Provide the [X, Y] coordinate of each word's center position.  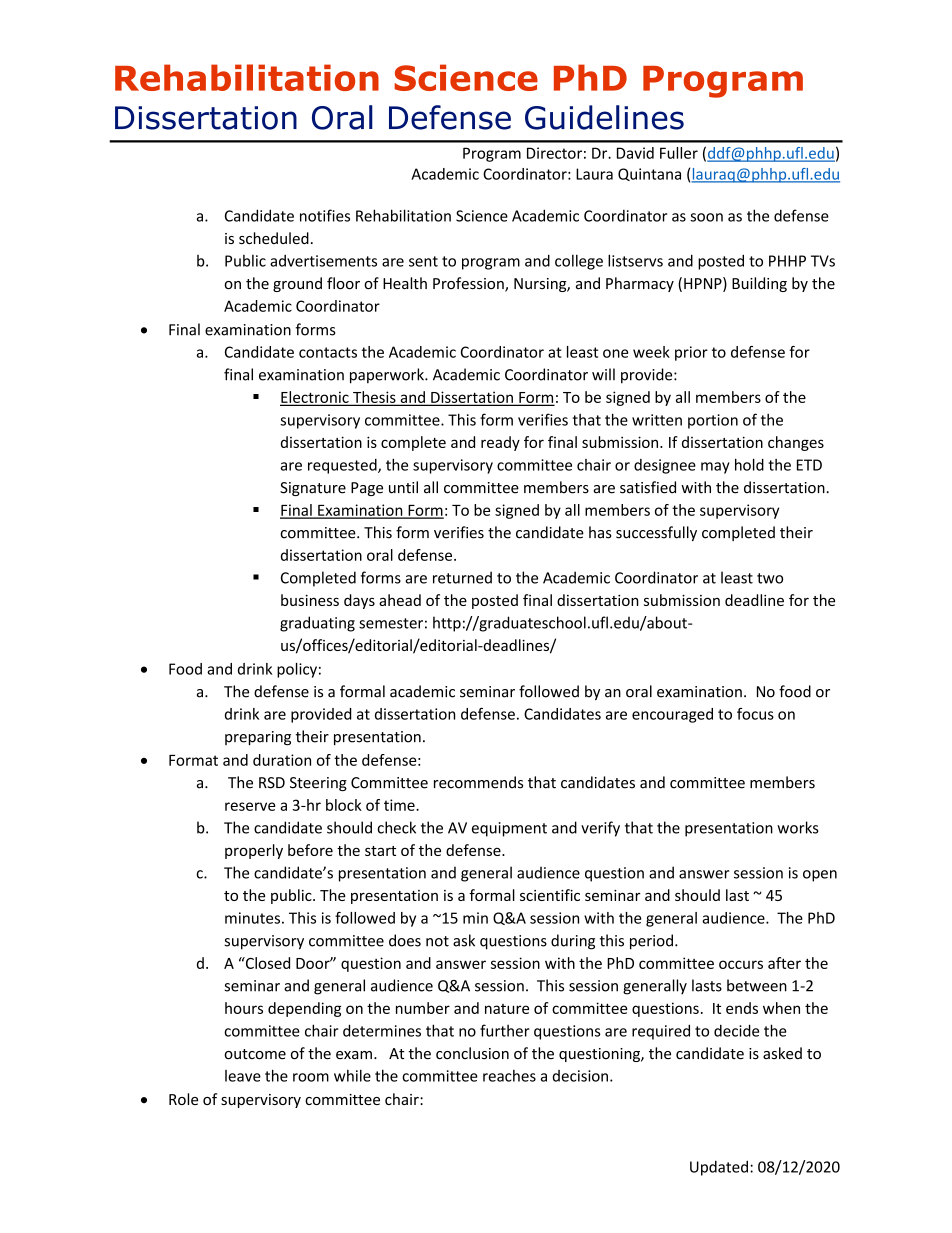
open [820, 876]
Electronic [315, 398]
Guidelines [604, 117]
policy [297, 670]
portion [713, 421]
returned [462, 577]
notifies [325, 215]
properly [254, 851]
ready [500, 443]
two [770, 578]
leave [243, 1076]
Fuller [679, 153]
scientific [550, 895]
